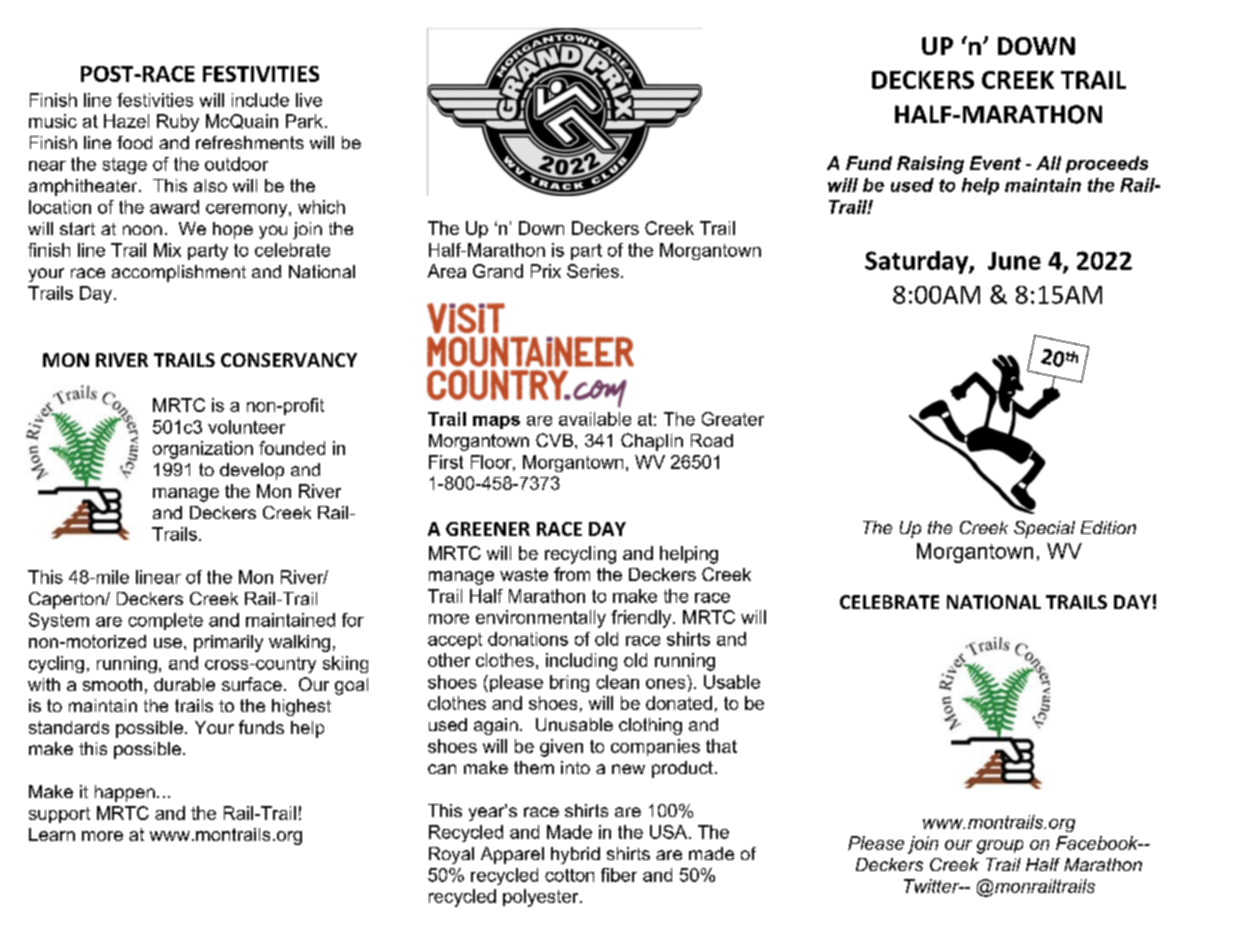  What do you see at coordinates (304, 121) in the page?
I see `Park` at bounding box center [304, 121].
